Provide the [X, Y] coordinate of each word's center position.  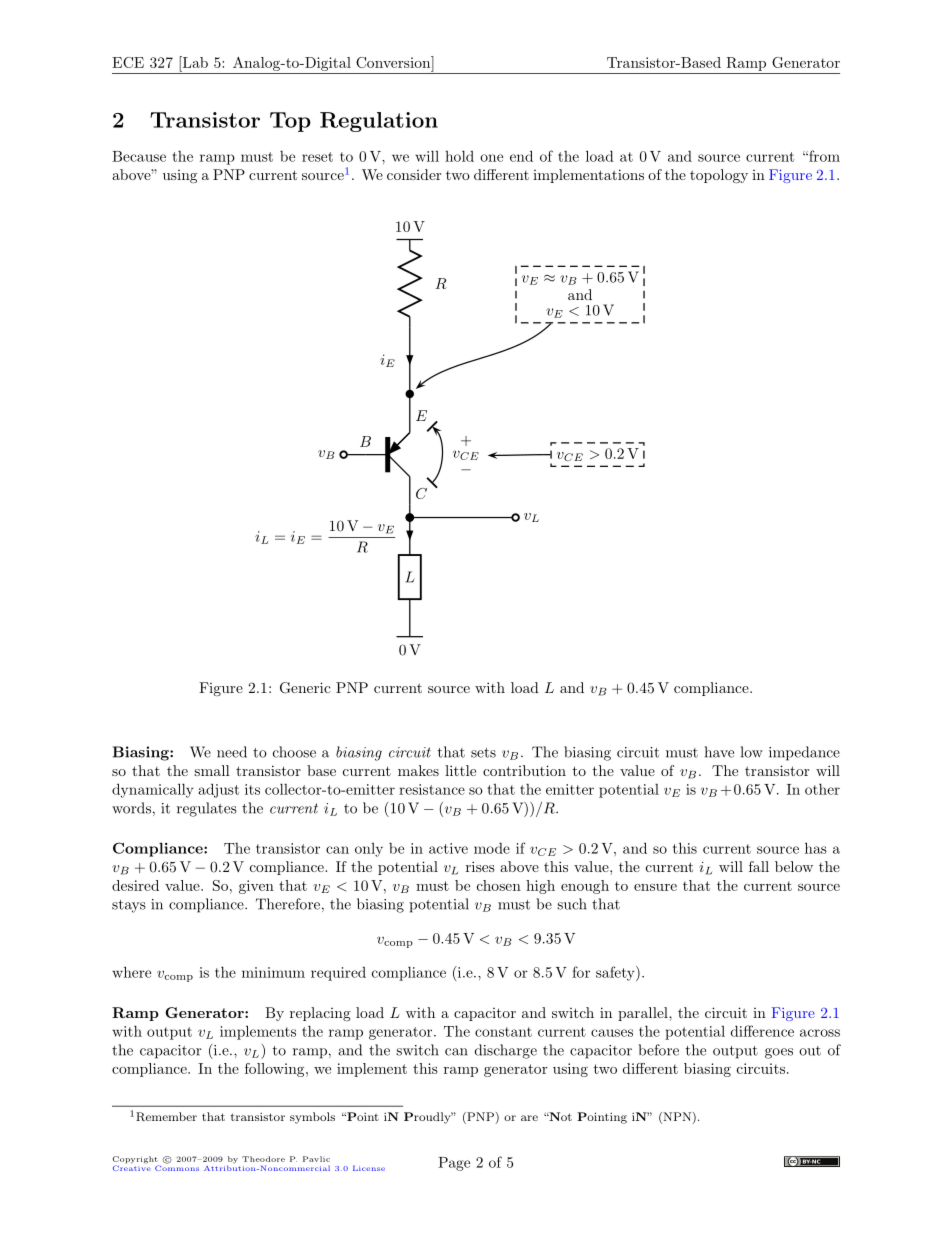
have [719, 752]
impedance [804, 753]
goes [779, 1053]
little [460, 770]
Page [454, 1164]
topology [719, 176]
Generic [305, 688]
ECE [128, 62]
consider [414, 174]
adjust [219, 790]
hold [459, 156]
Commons [177, 1167]
